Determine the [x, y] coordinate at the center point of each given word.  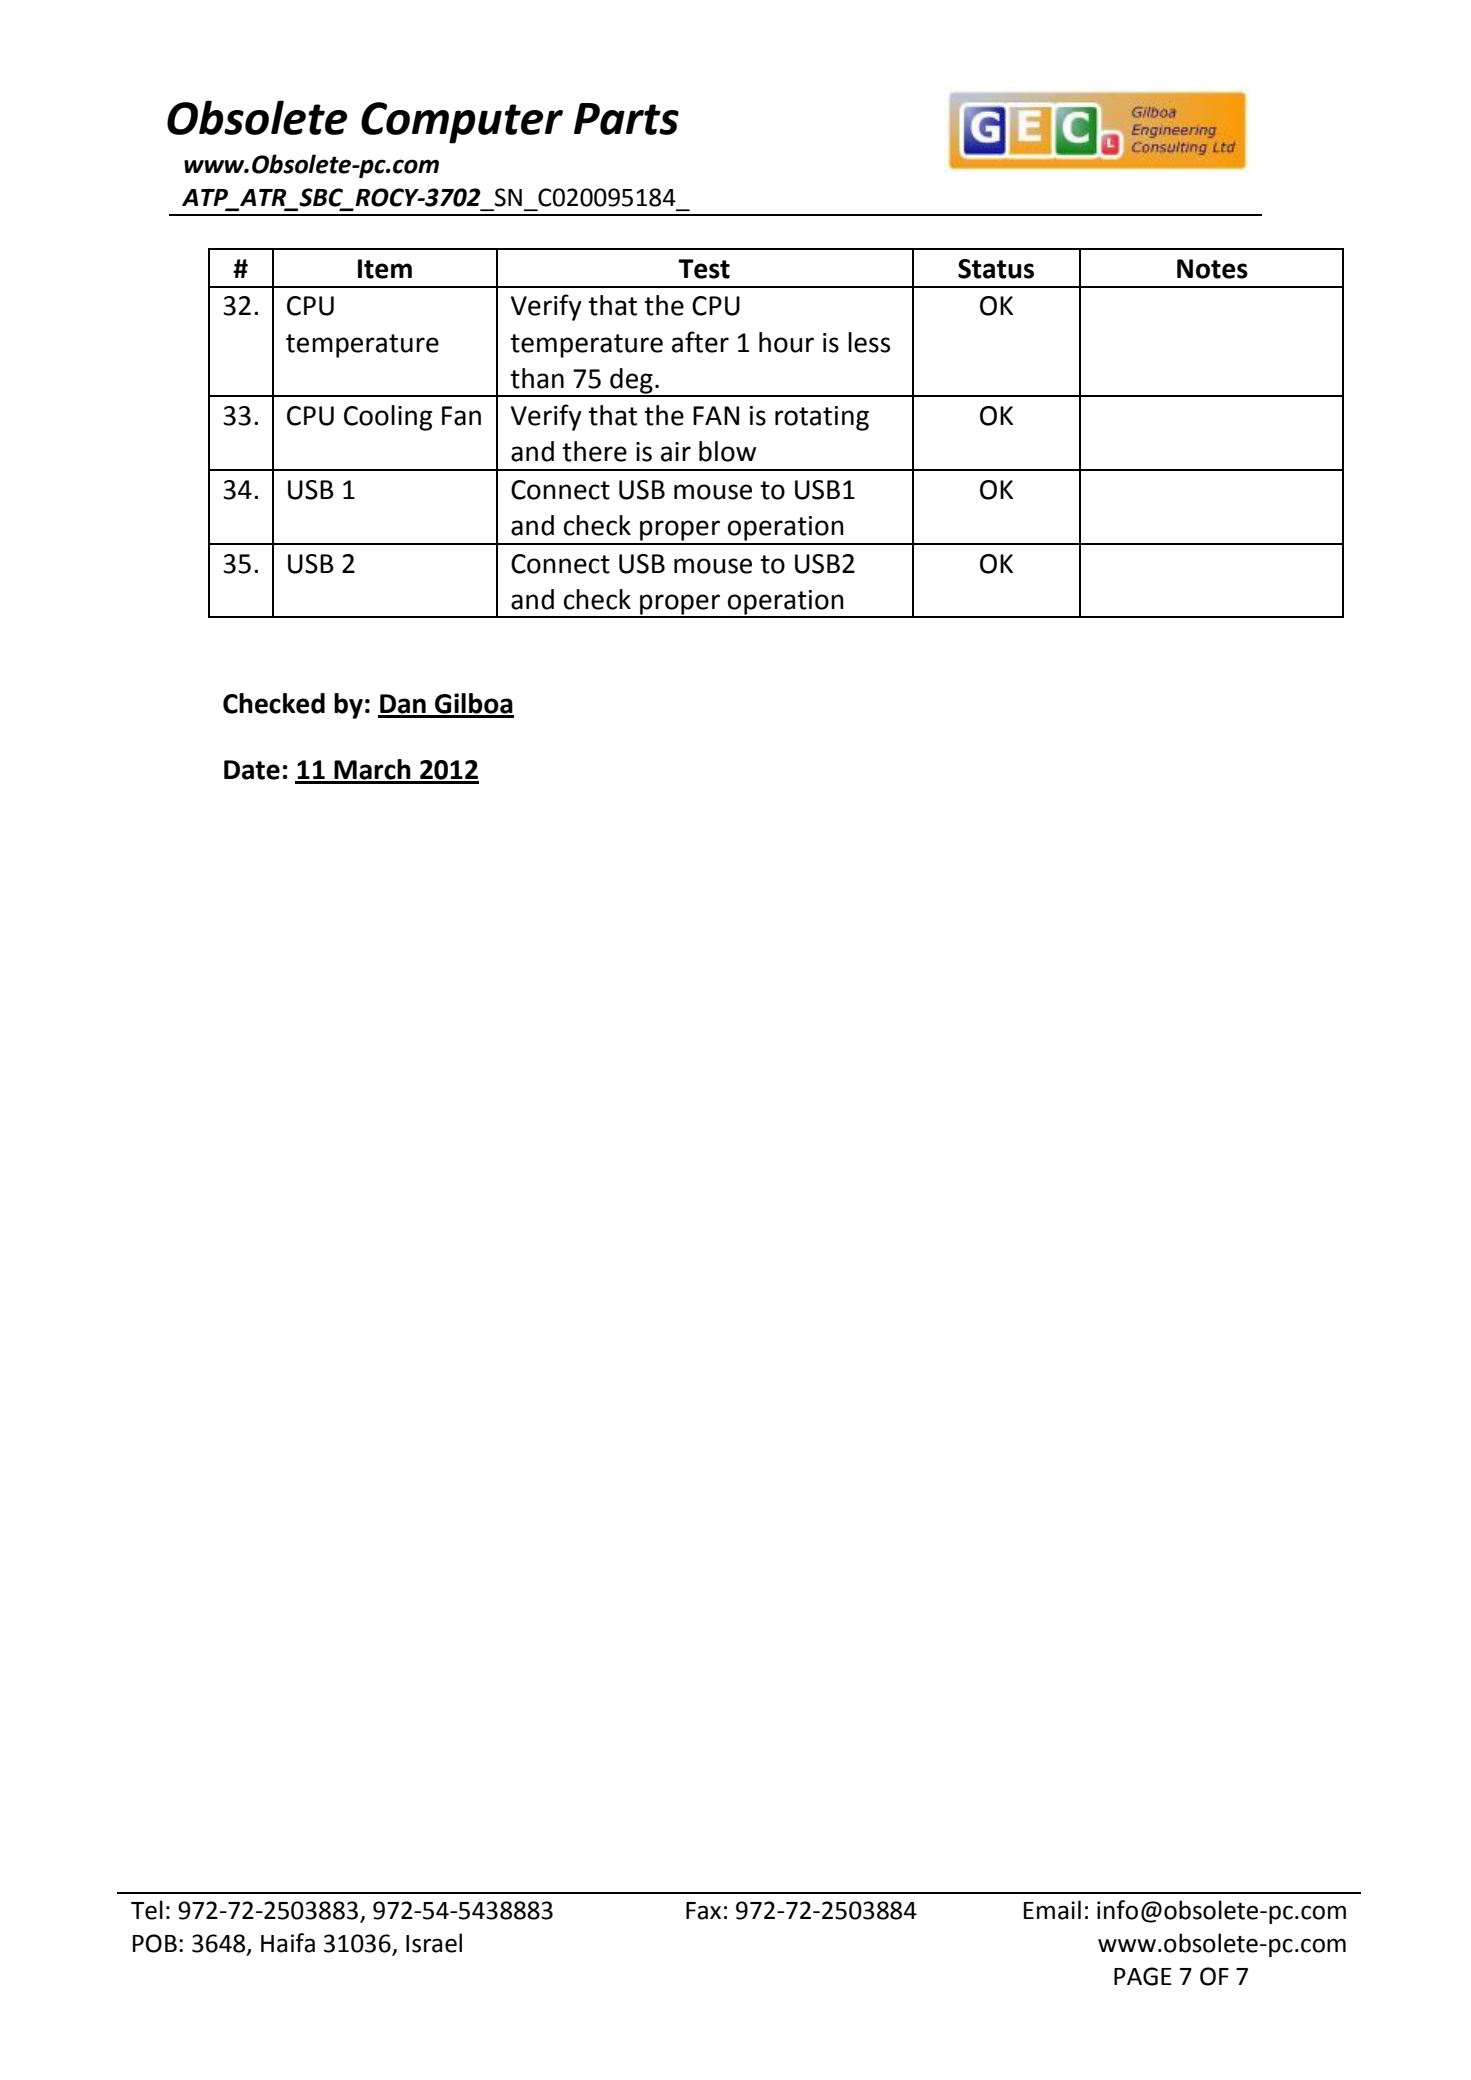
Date [252, 770]
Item [385, 269]
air [676, 452]
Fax [703, 1911]
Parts [626, 119]
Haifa [288, 1943]
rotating [822, 418]
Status [996, 269]
